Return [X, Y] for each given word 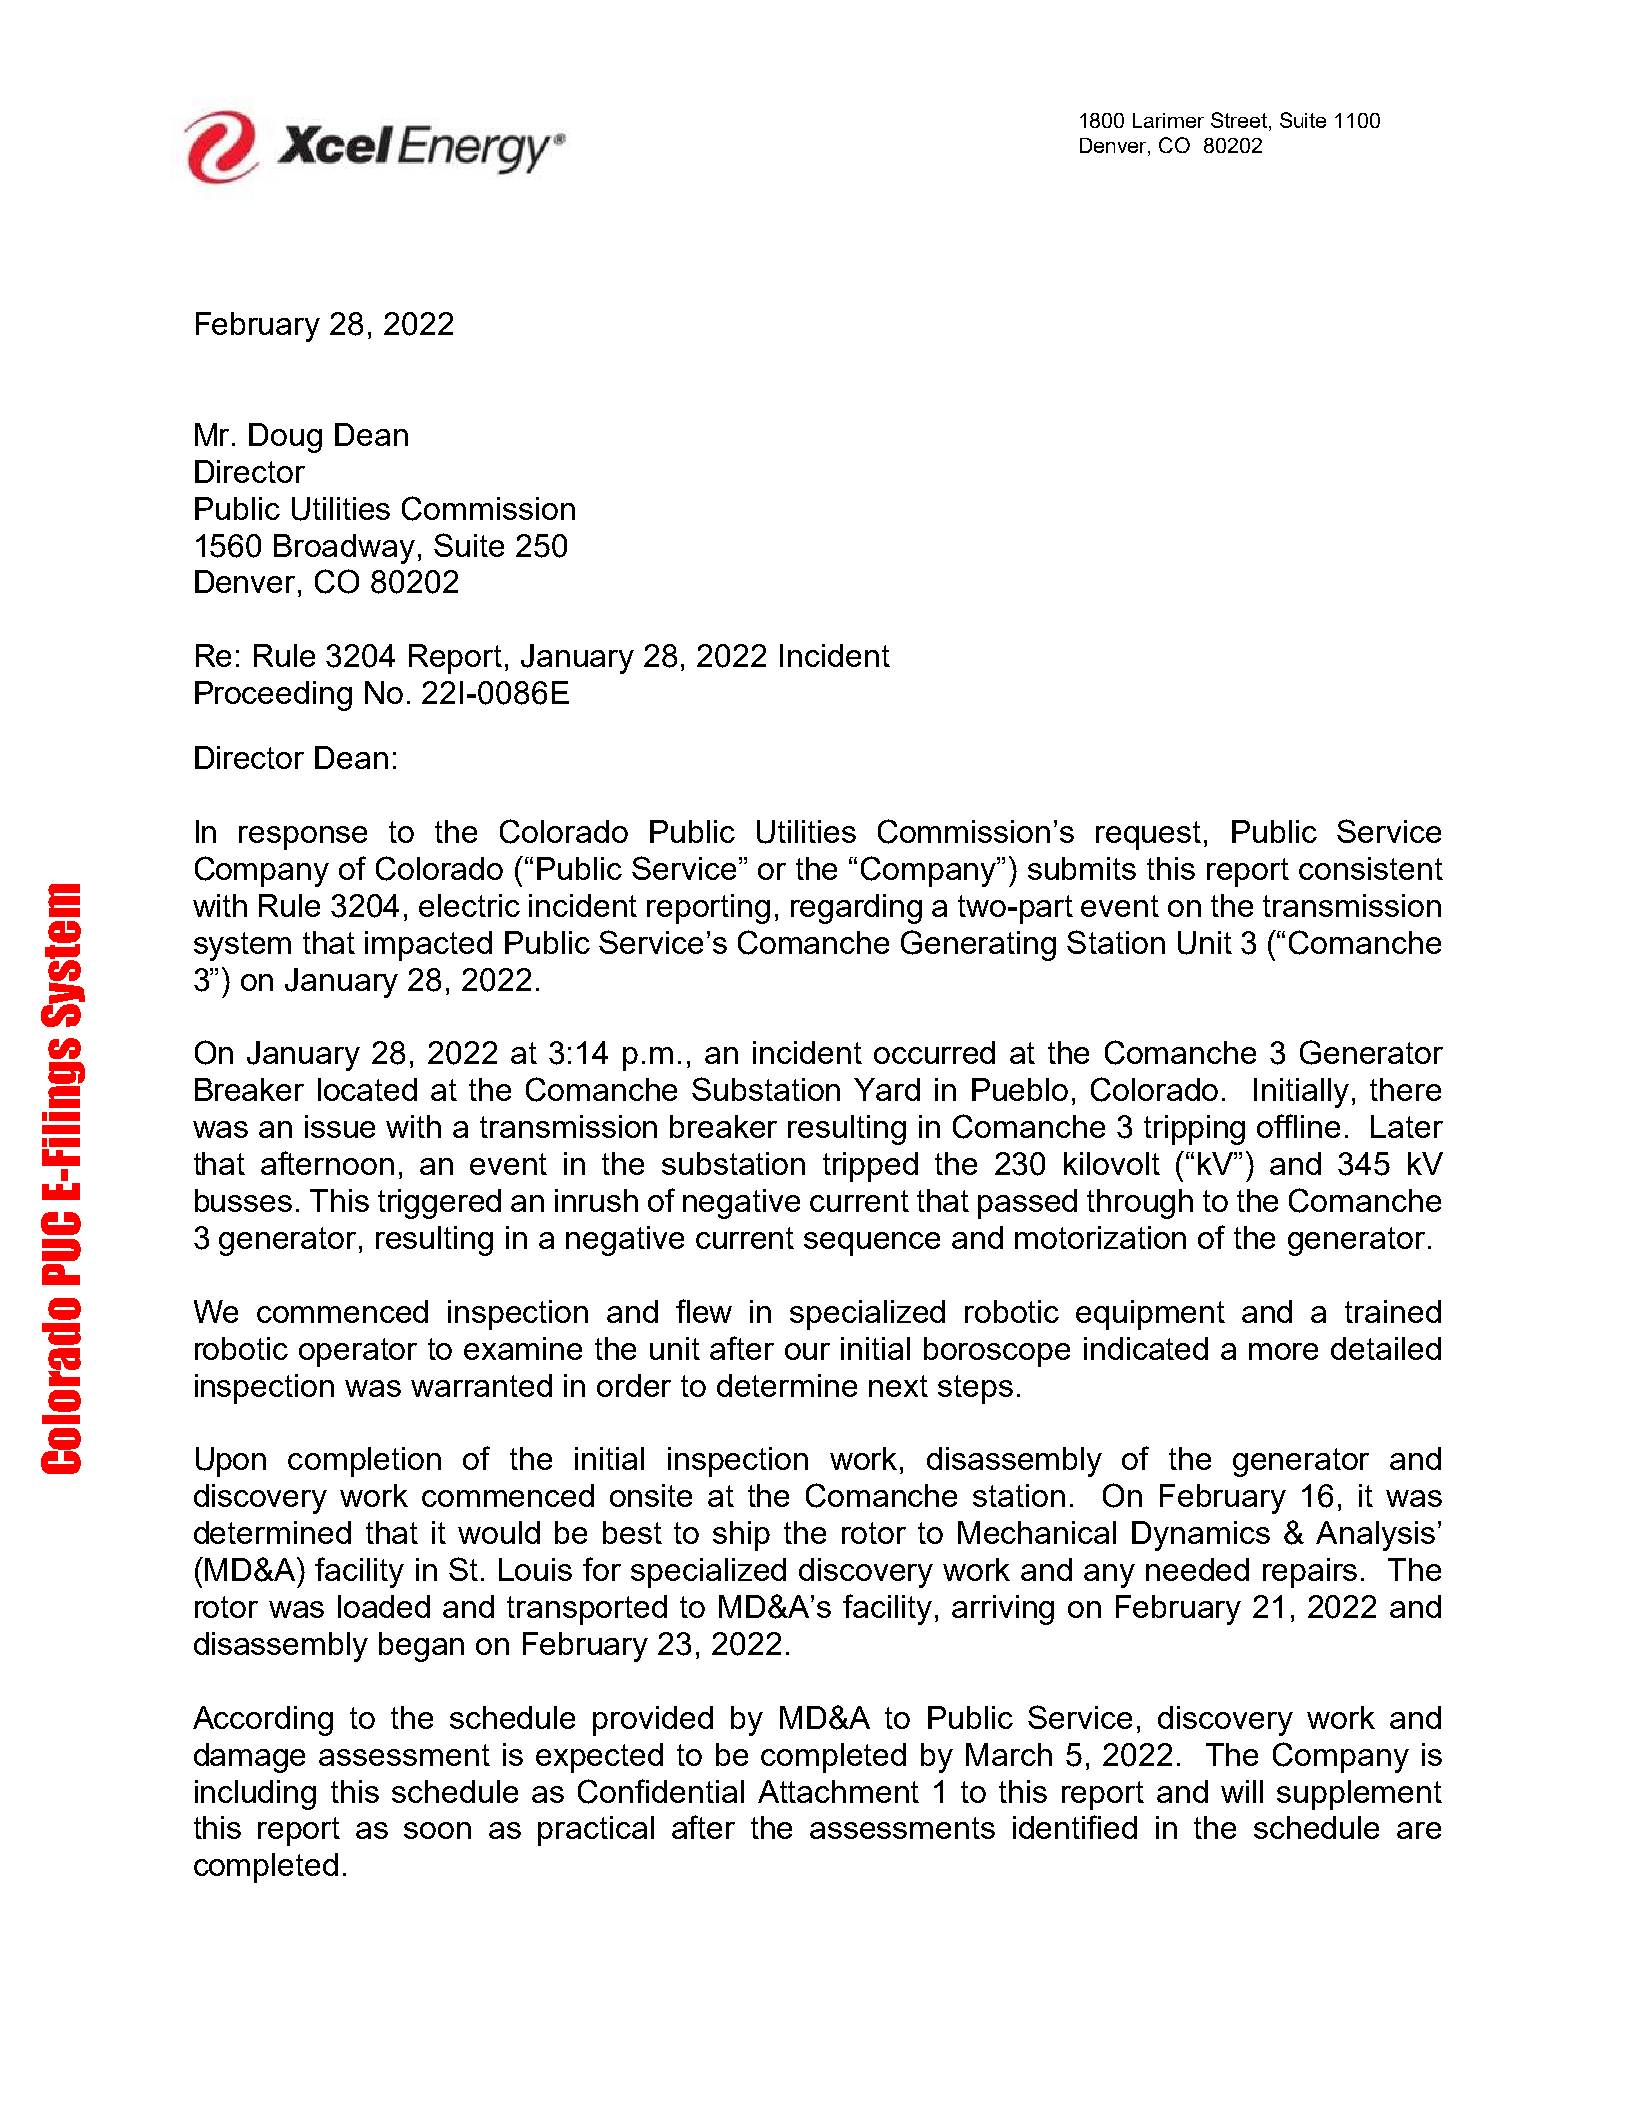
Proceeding [273, 696]
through [1140, 1204]
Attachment [838, 1791]
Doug [285, 438]
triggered [439, 1204]
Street [1240, 121]
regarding [856, 909]
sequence [872, 1244]
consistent [1371, 868]
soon [437, 1830]
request [1148, 835]
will [1242, 1791]
